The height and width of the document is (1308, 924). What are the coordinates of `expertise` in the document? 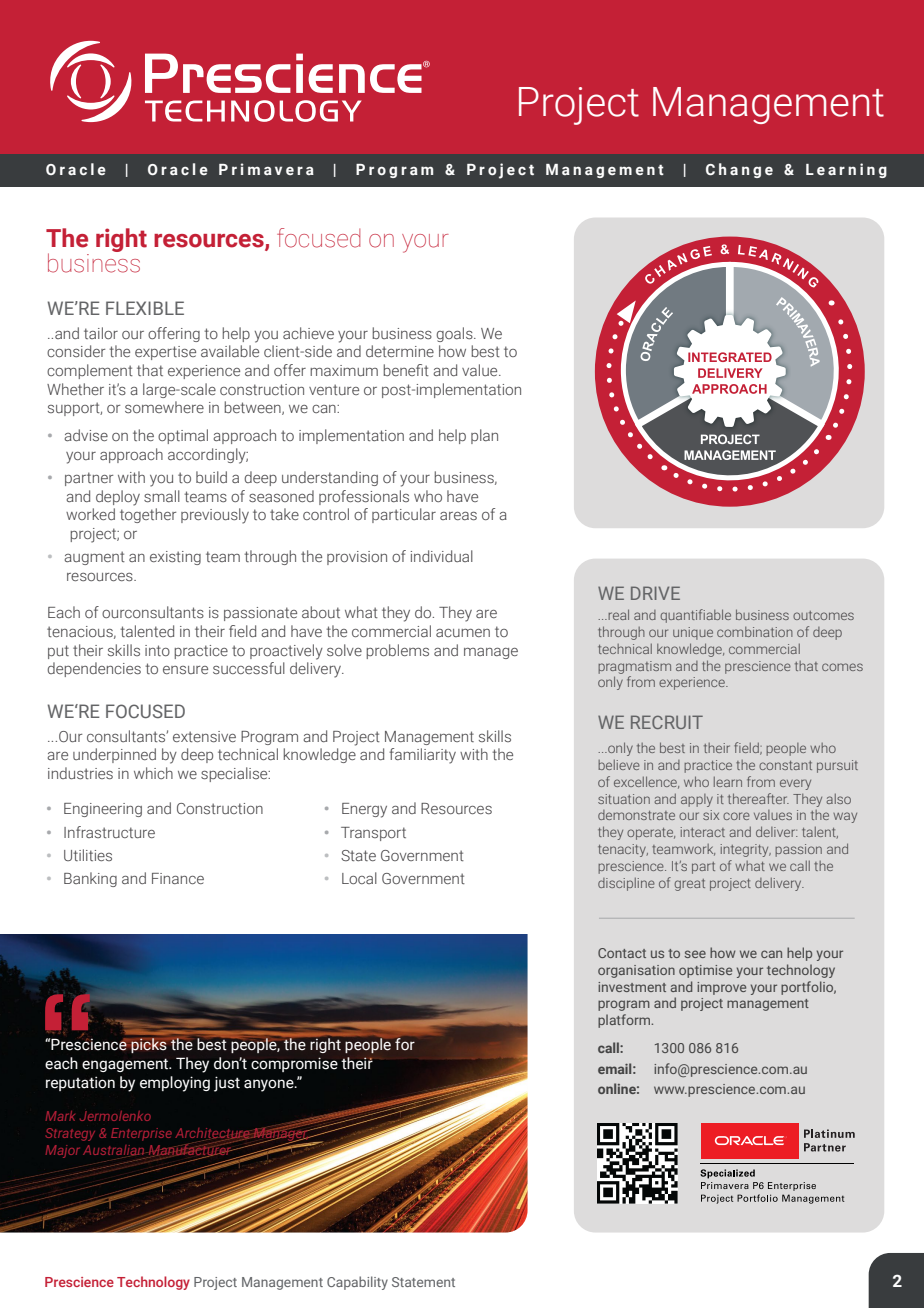 It's located at (165, 353).
